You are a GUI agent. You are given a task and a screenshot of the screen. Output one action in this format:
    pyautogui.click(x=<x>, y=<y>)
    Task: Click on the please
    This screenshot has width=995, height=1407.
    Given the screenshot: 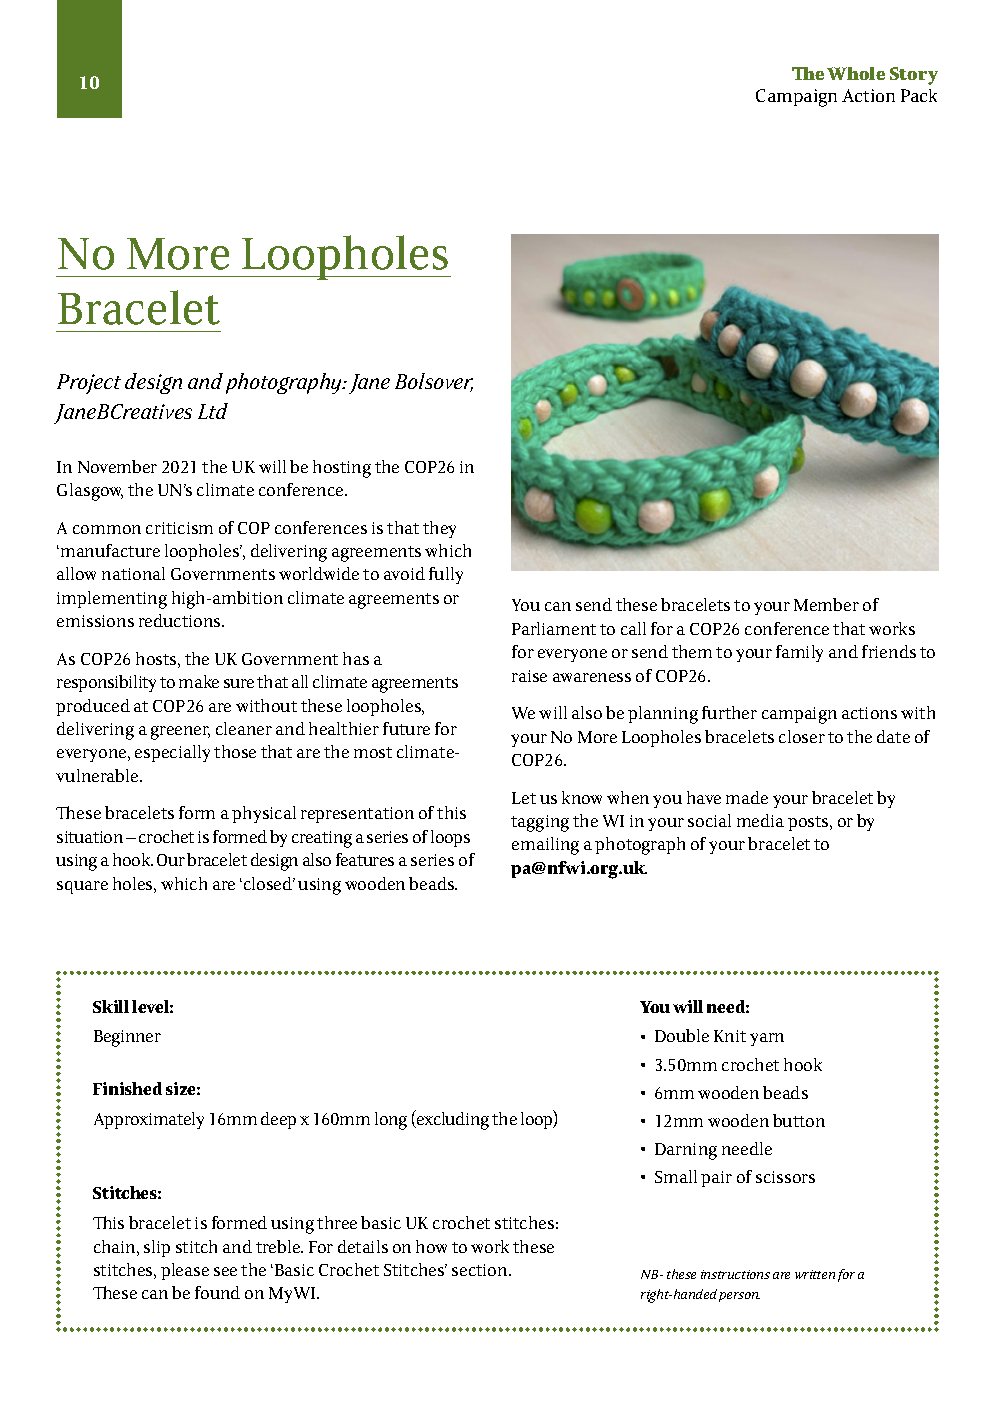 What is the action you would take?
    pyautogui.click(x=185, y=1271)
